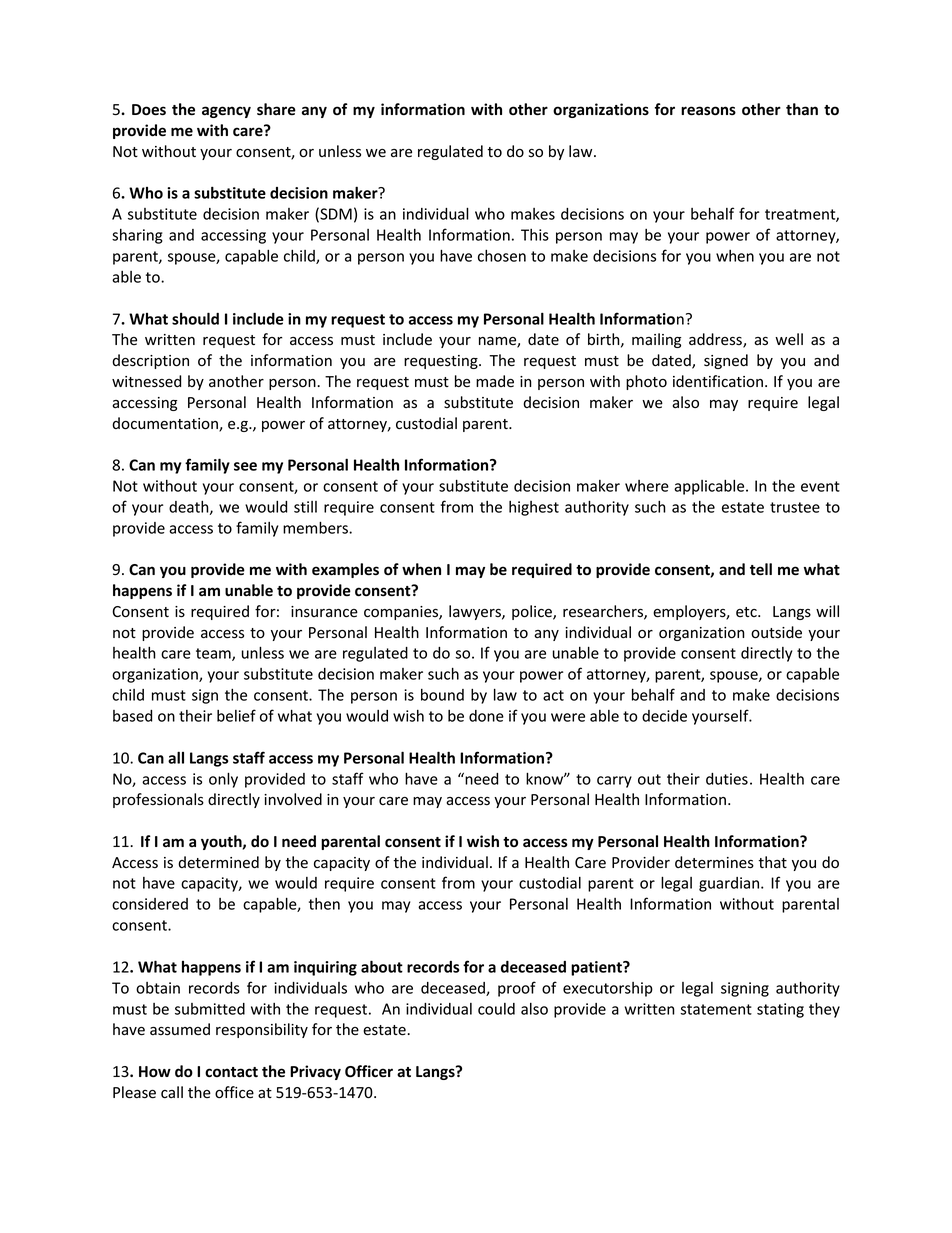 The image size is (952, 1233). I want to click on see, so click(245, 466).
